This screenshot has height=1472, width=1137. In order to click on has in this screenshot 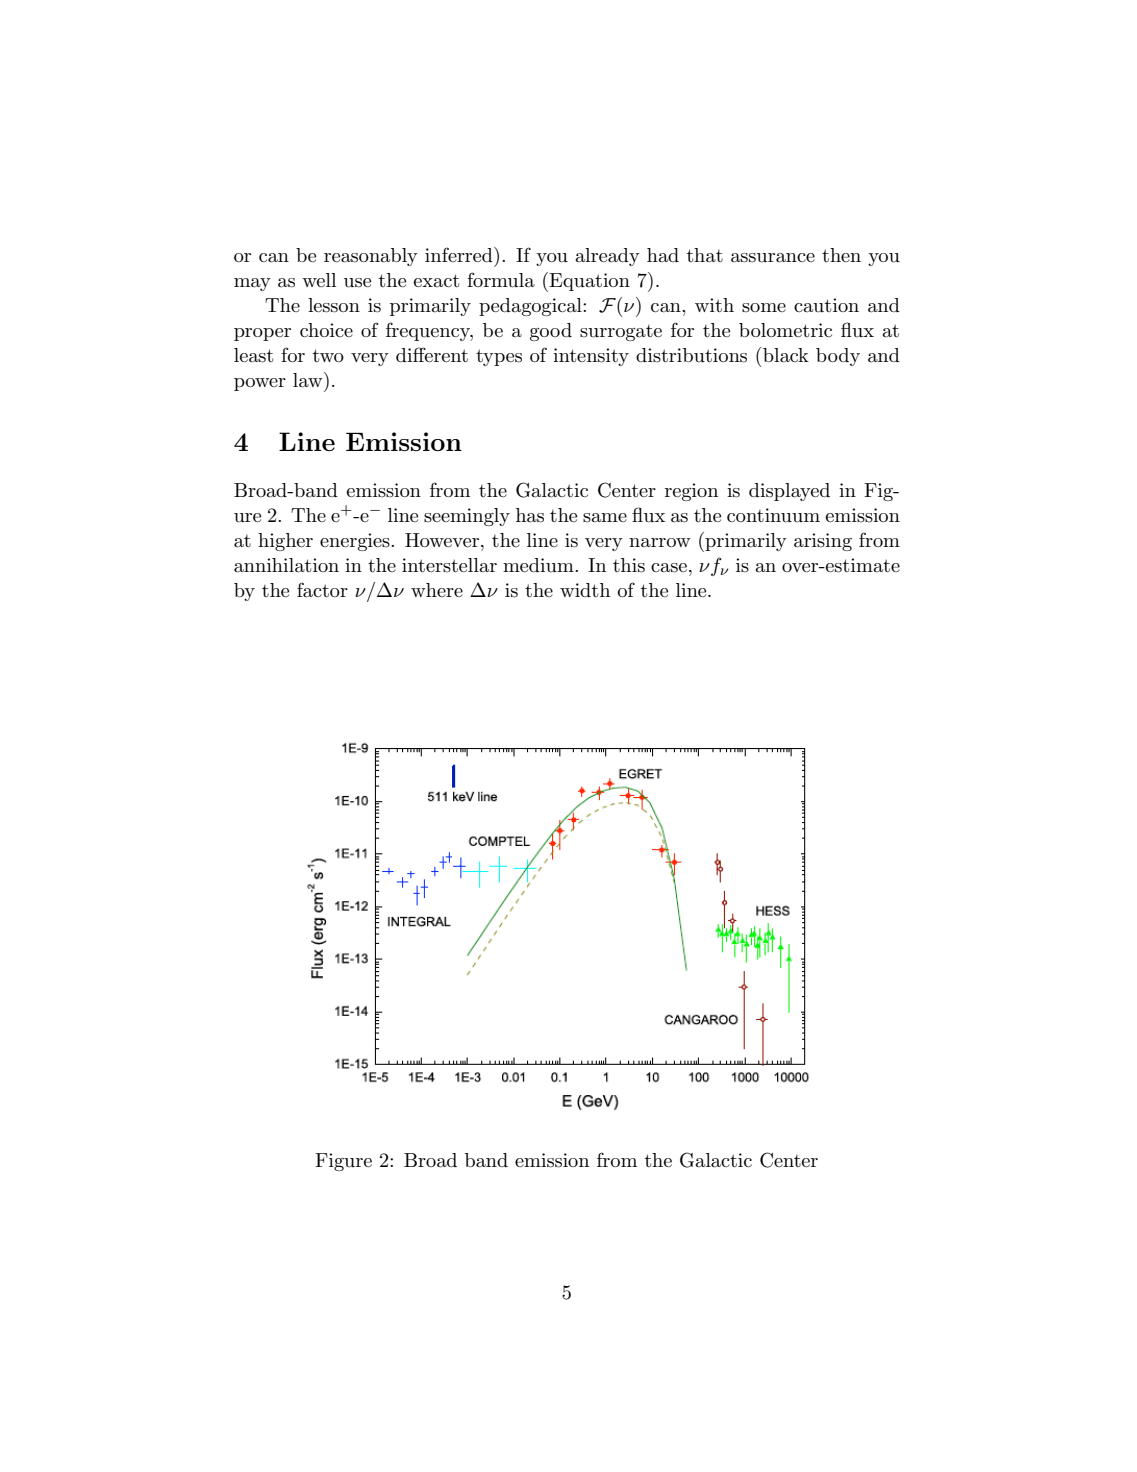, I will do `click(530, 515)`.
